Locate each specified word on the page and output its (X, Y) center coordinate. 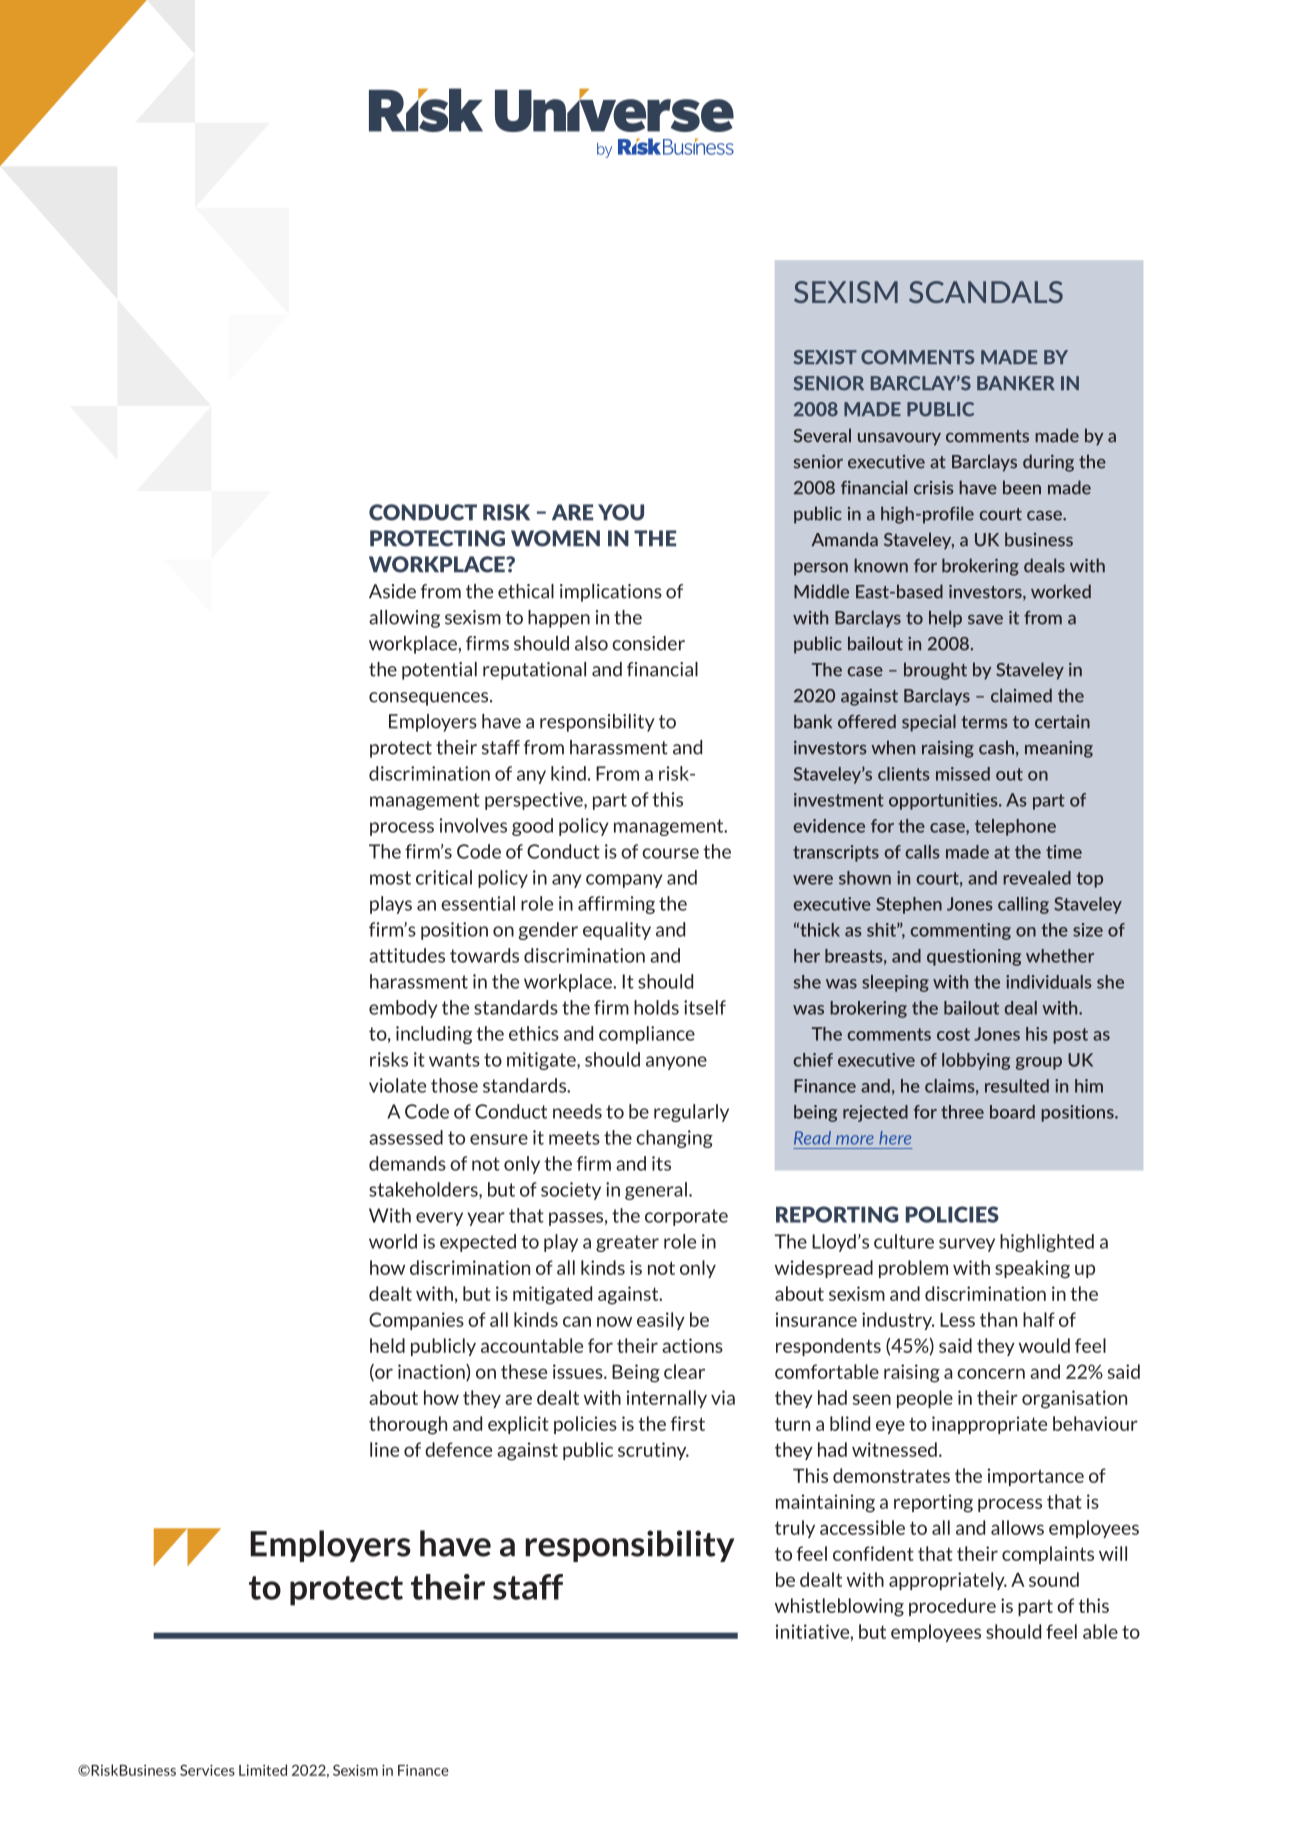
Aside (392, 591)
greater (627, 1243)
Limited (263, 1770)
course (670, 853)
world (393, 1241)
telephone (1015, 827)
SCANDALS (986, 292)
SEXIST (825, 357)
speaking (1032, 1269)
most (390, 878)
